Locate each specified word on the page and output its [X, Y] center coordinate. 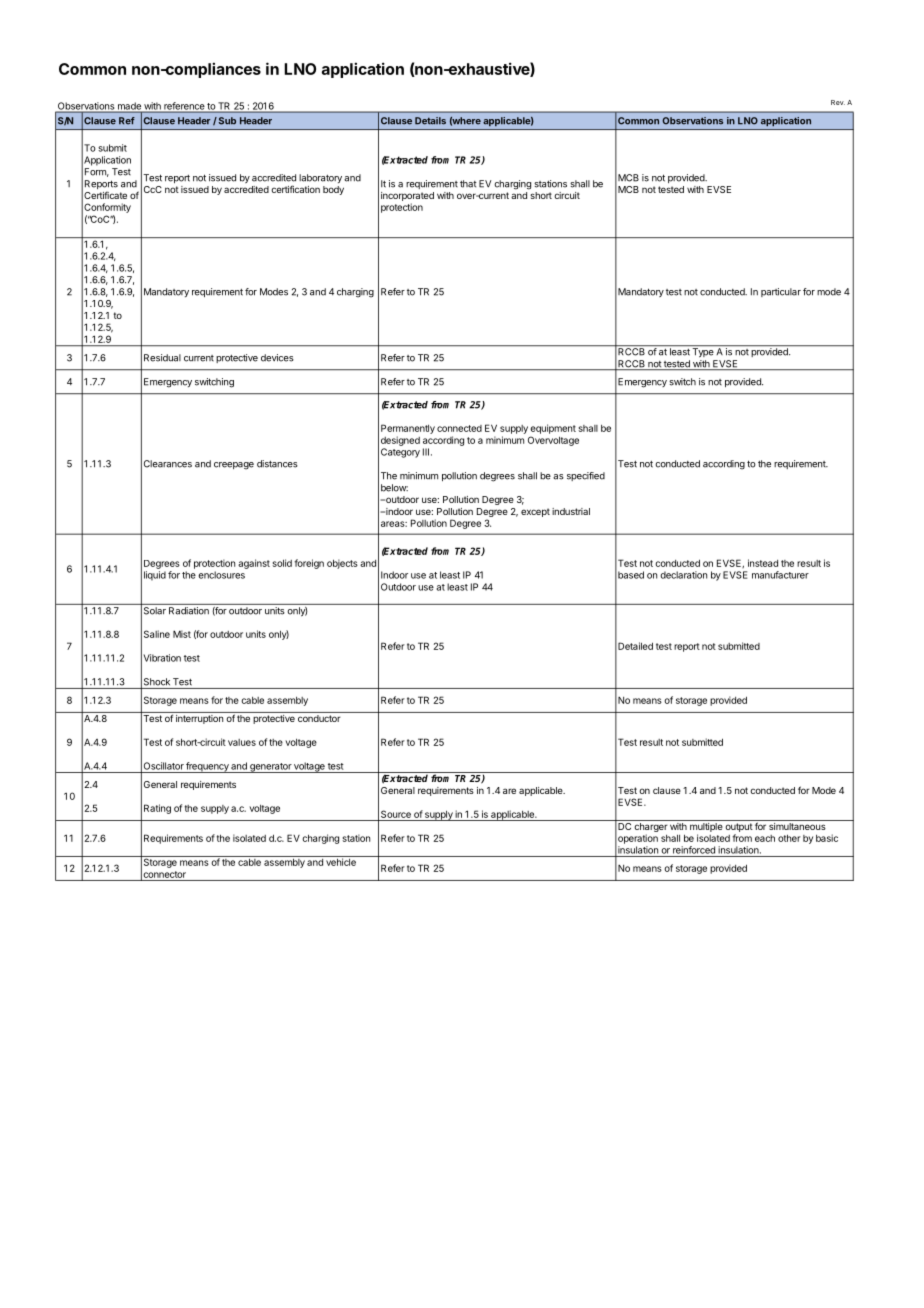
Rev [838, 102]
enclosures [221, 575]
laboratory [320, 178]
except [535, 512]
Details [430, 121]
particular [781, 292]
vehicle [341, 861]
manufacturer [780, 575]
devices [277, 358]
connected [459, 428]
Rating [157, 809]
